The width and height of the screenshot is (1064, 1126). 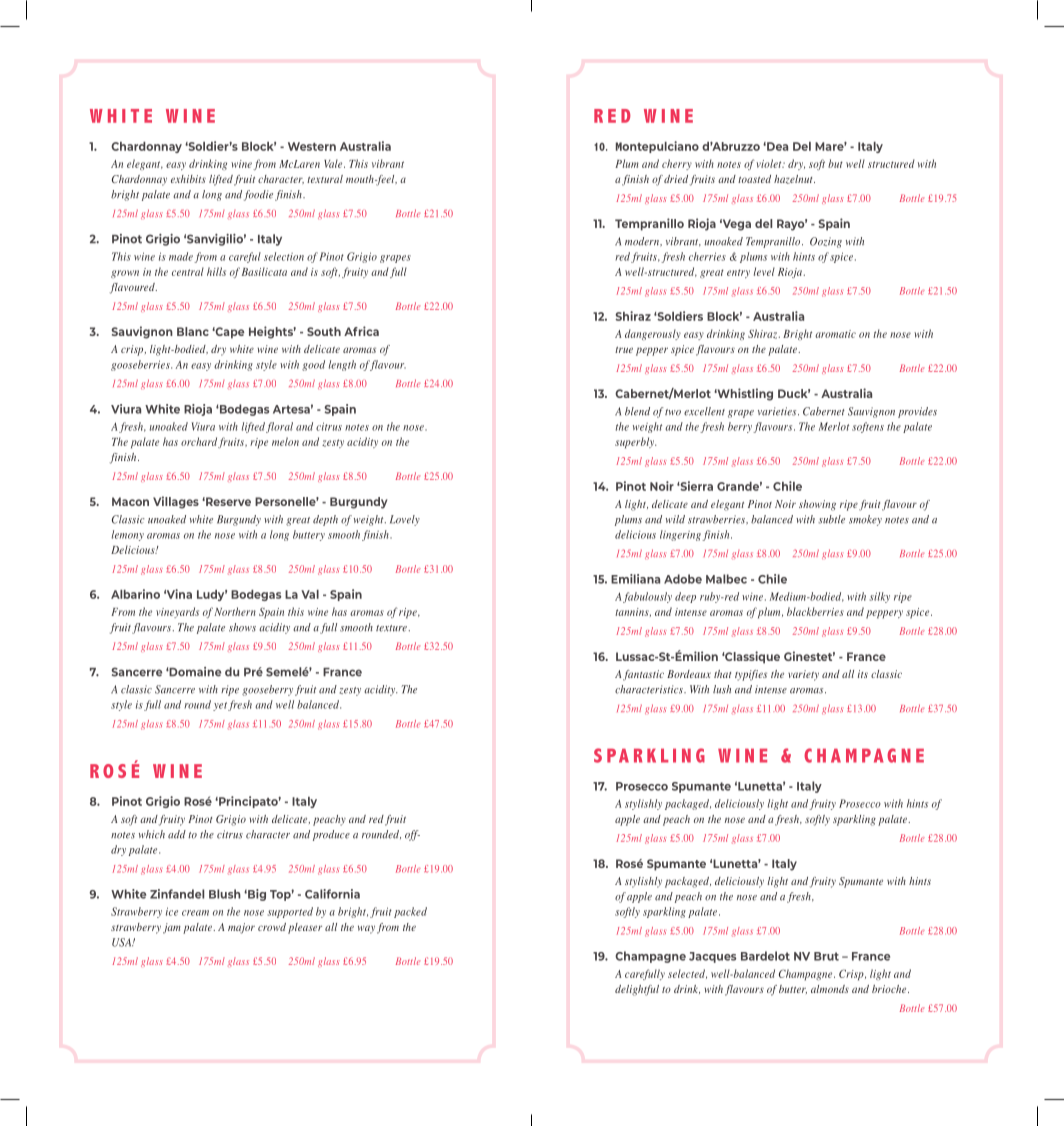 I want to click on silky, so click(x=880, y=597).
